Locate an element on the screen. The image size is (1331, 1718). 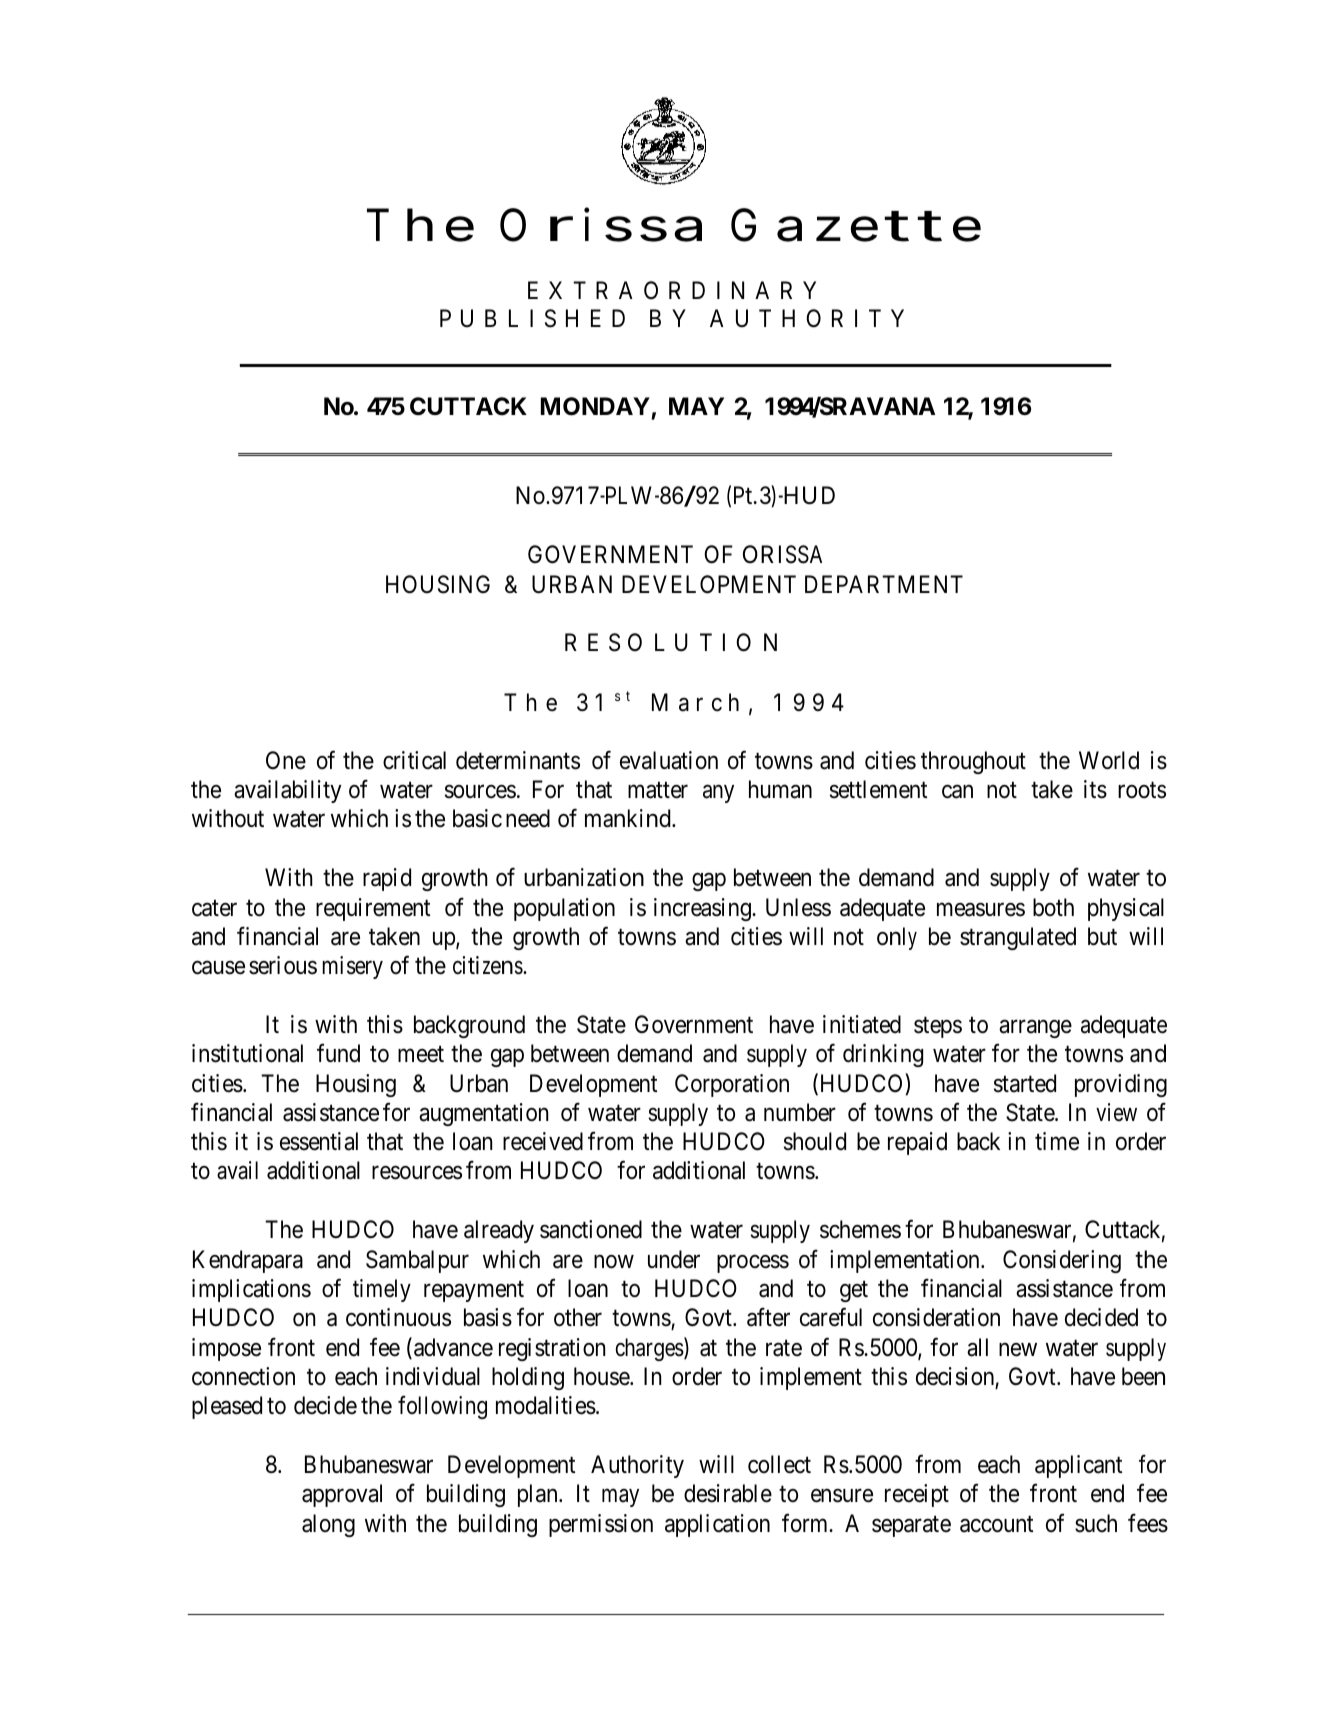
critical is located at coordinates (414, 760).
